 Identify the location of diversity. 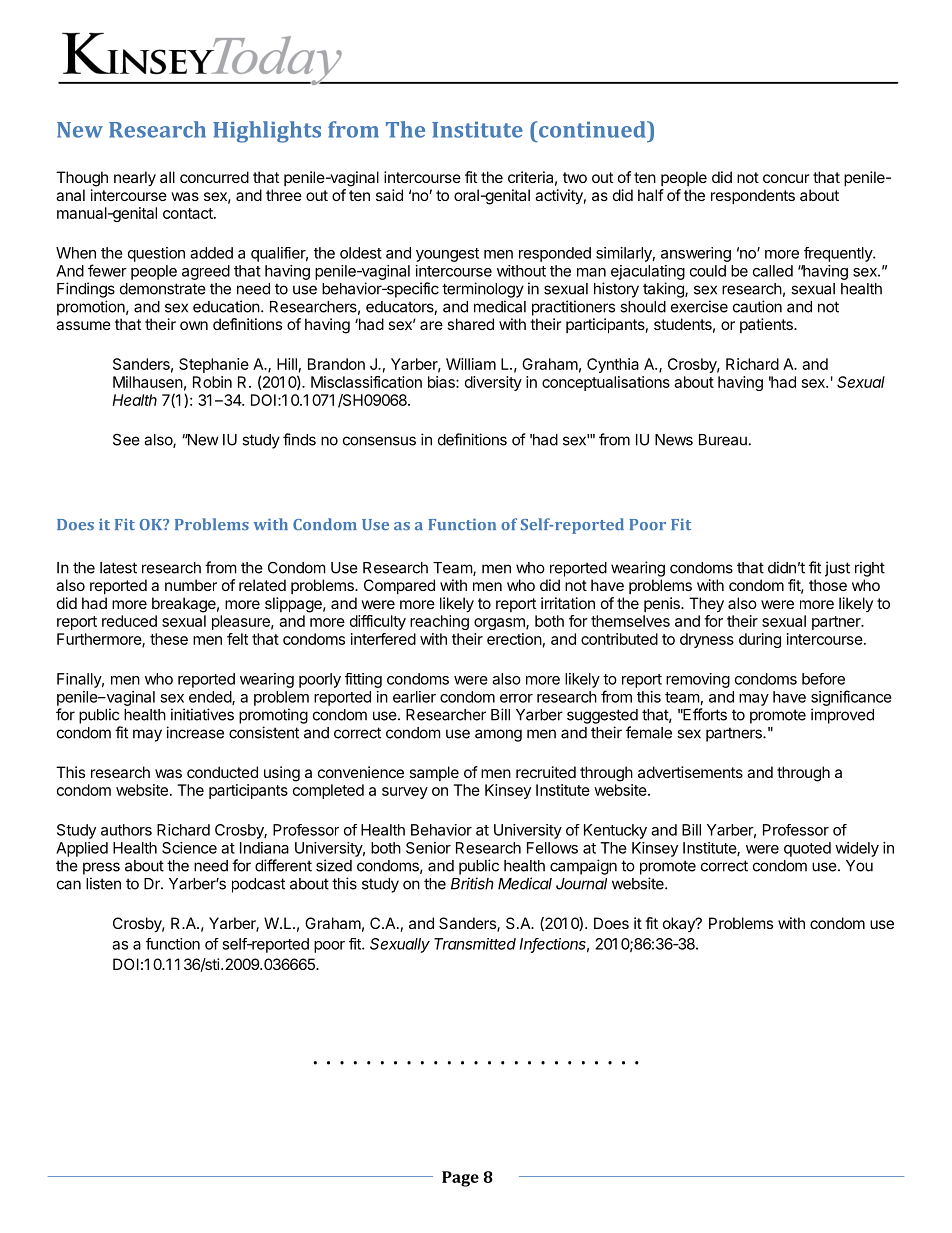
(493, 383).
